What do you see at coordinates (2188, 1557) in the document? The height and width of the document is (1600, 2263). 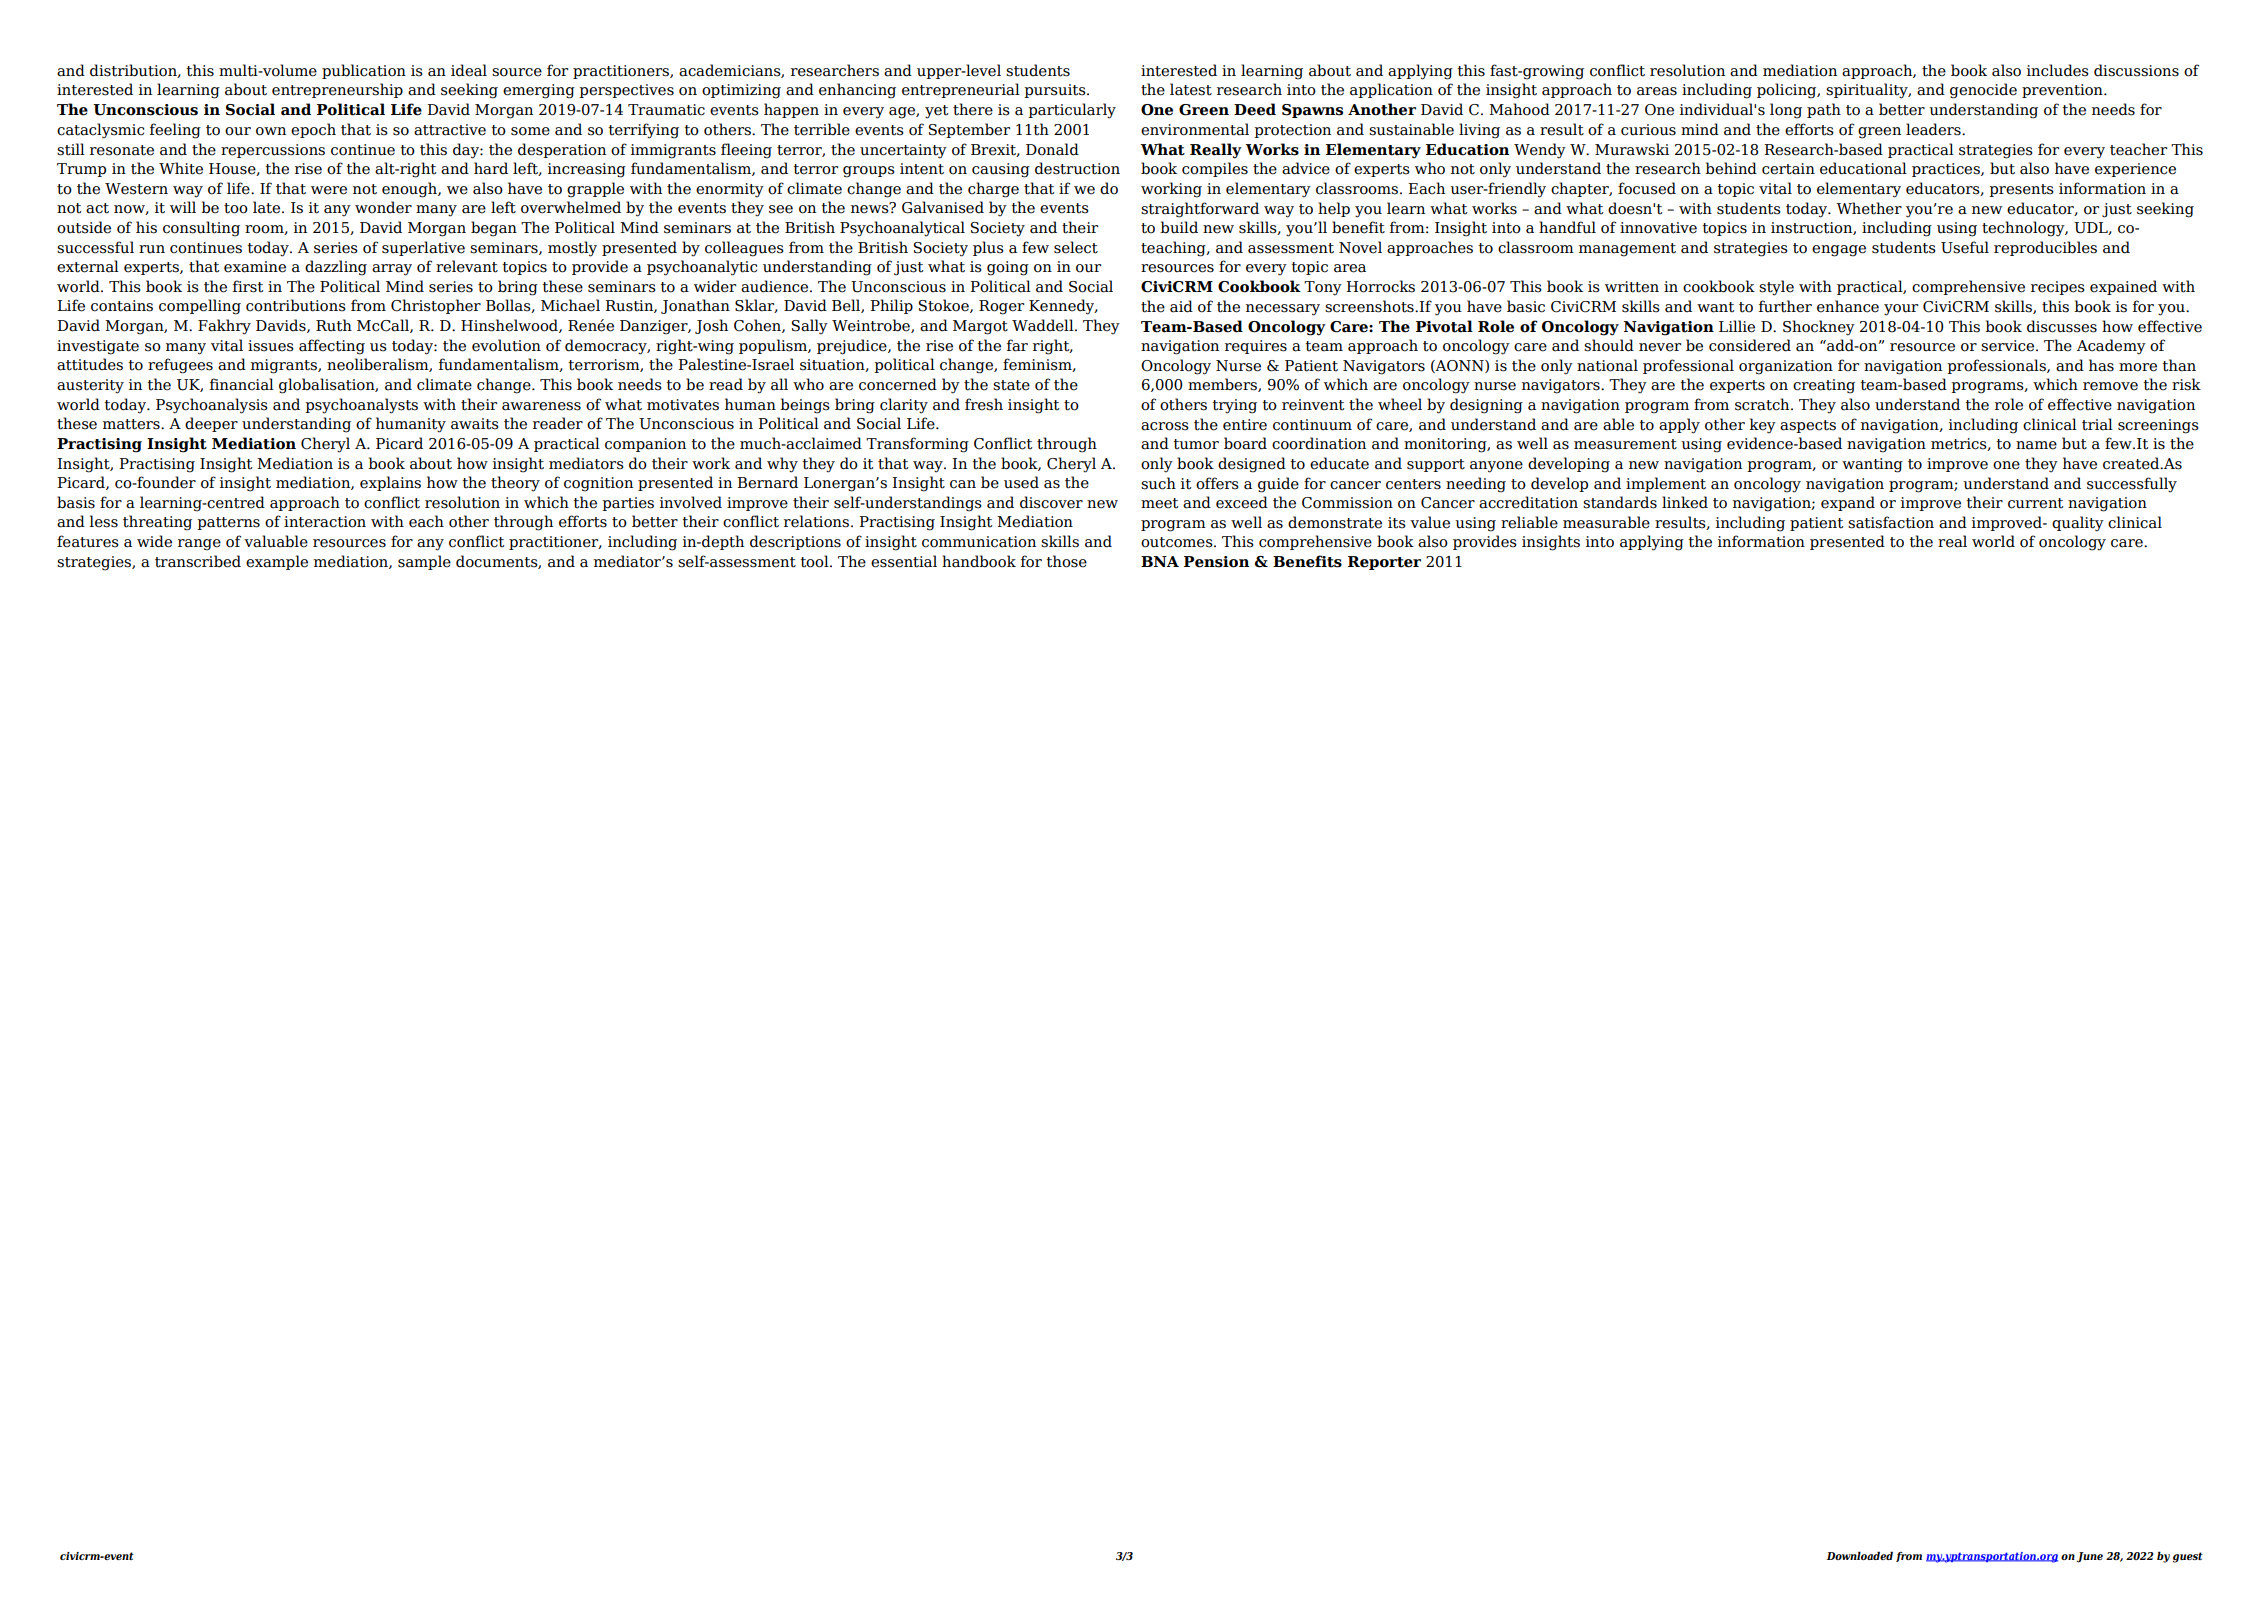 I see `guest` at bounding box center [2188, 1557].
